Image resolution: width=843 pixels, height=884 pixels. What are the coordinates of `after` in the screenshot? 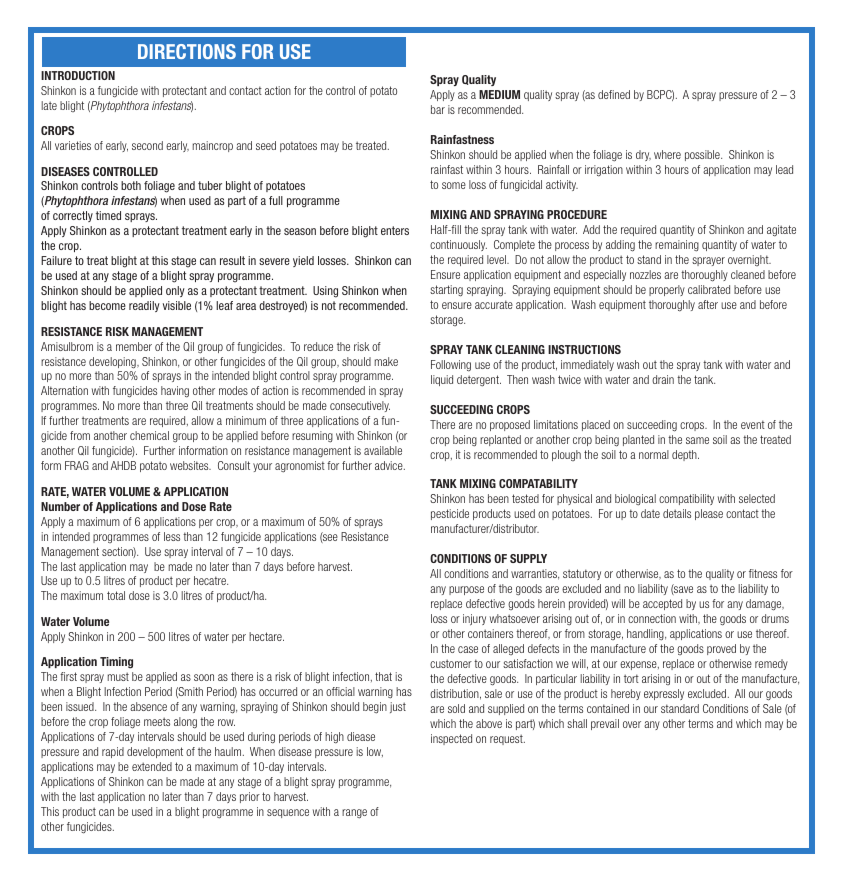 It's located at (708, 304).
